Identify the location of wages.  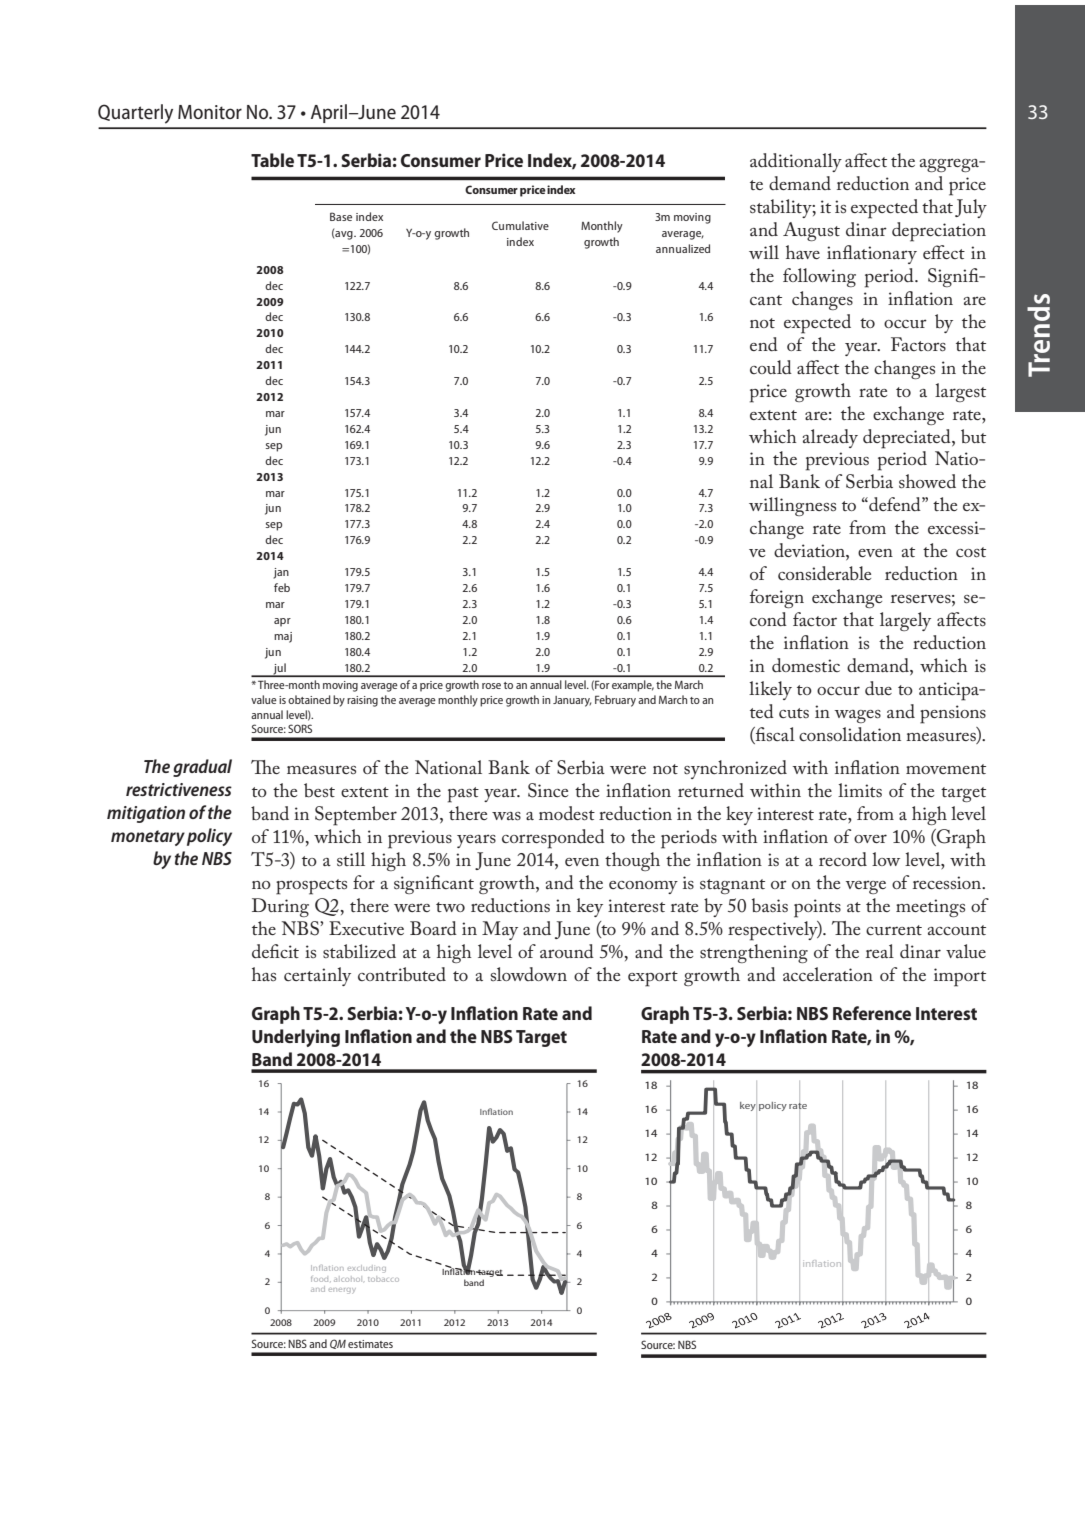
(857, 716).
